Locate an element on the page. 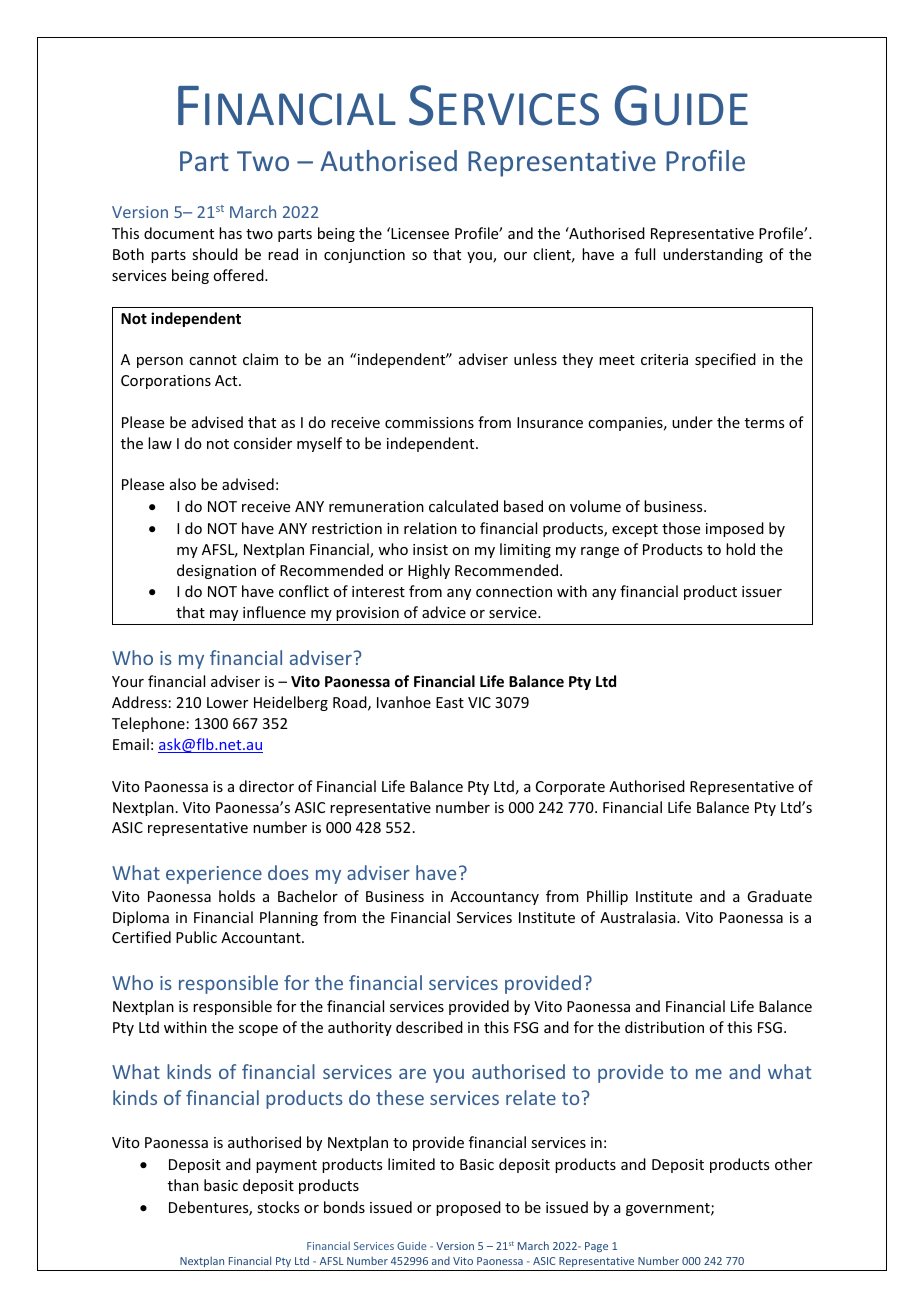  Graduate is located at coordinates (779, 896).
